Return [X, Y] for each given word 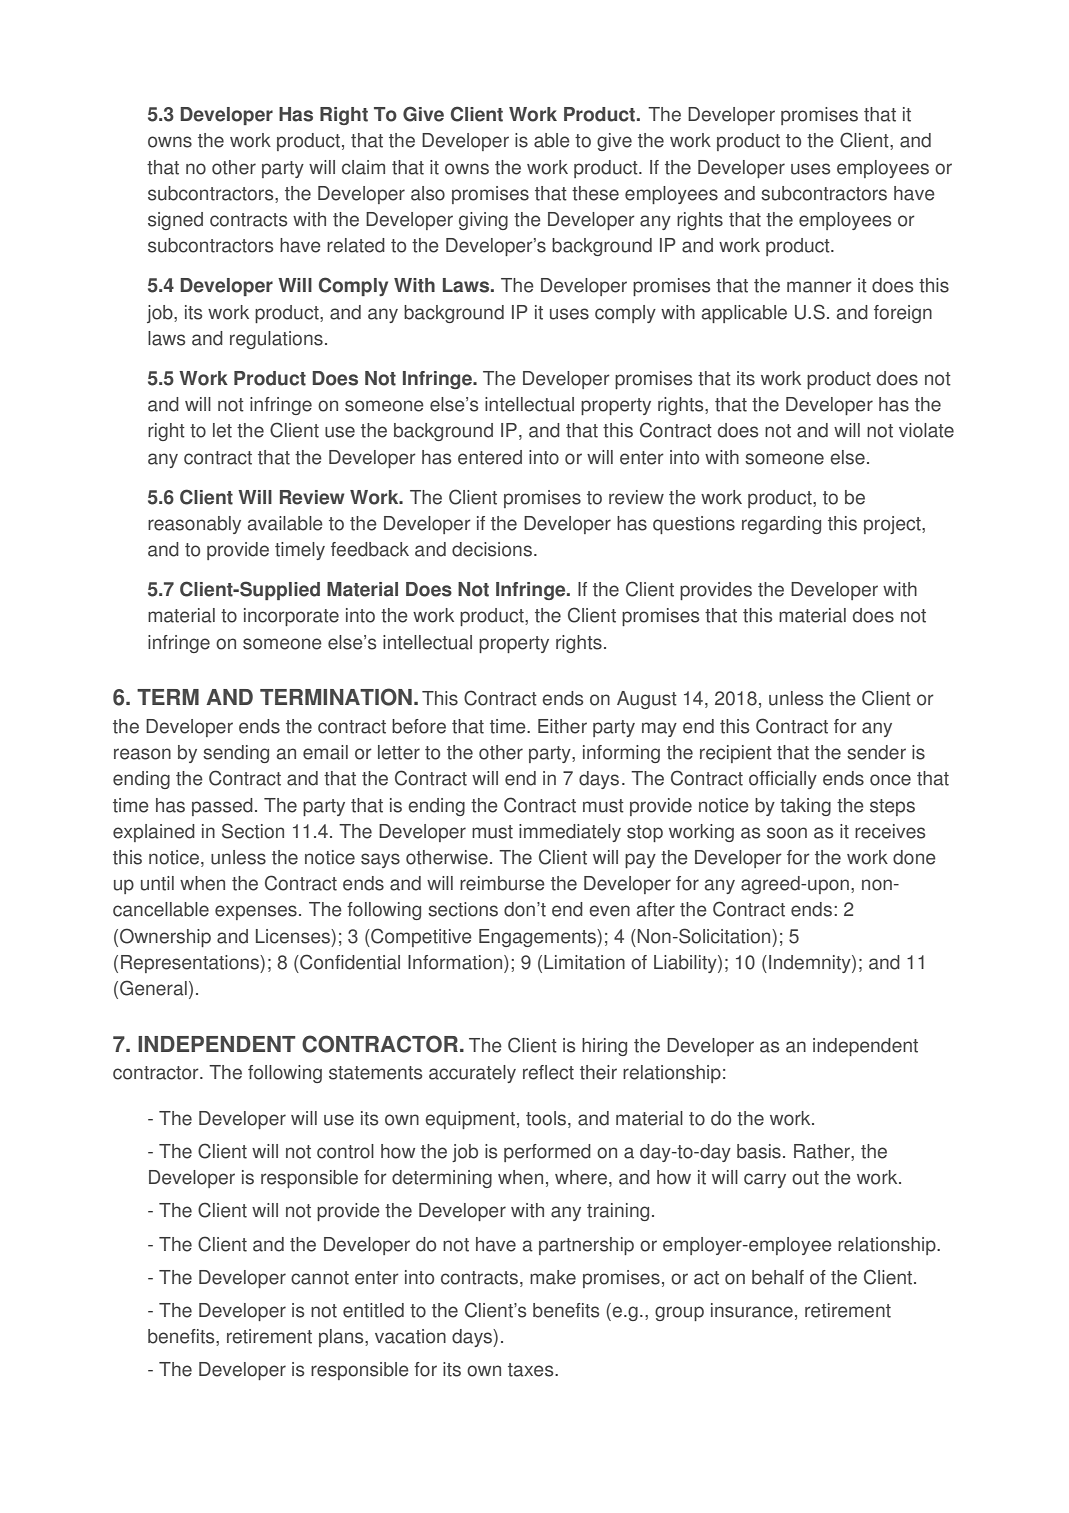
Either [562, 726]
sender [876, 752]
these [595, 193]
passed [222, 807]
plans [342, 1338]
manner [819, 287]
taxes [532, 1370]
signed [175, 221]
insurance [752, 1310]
